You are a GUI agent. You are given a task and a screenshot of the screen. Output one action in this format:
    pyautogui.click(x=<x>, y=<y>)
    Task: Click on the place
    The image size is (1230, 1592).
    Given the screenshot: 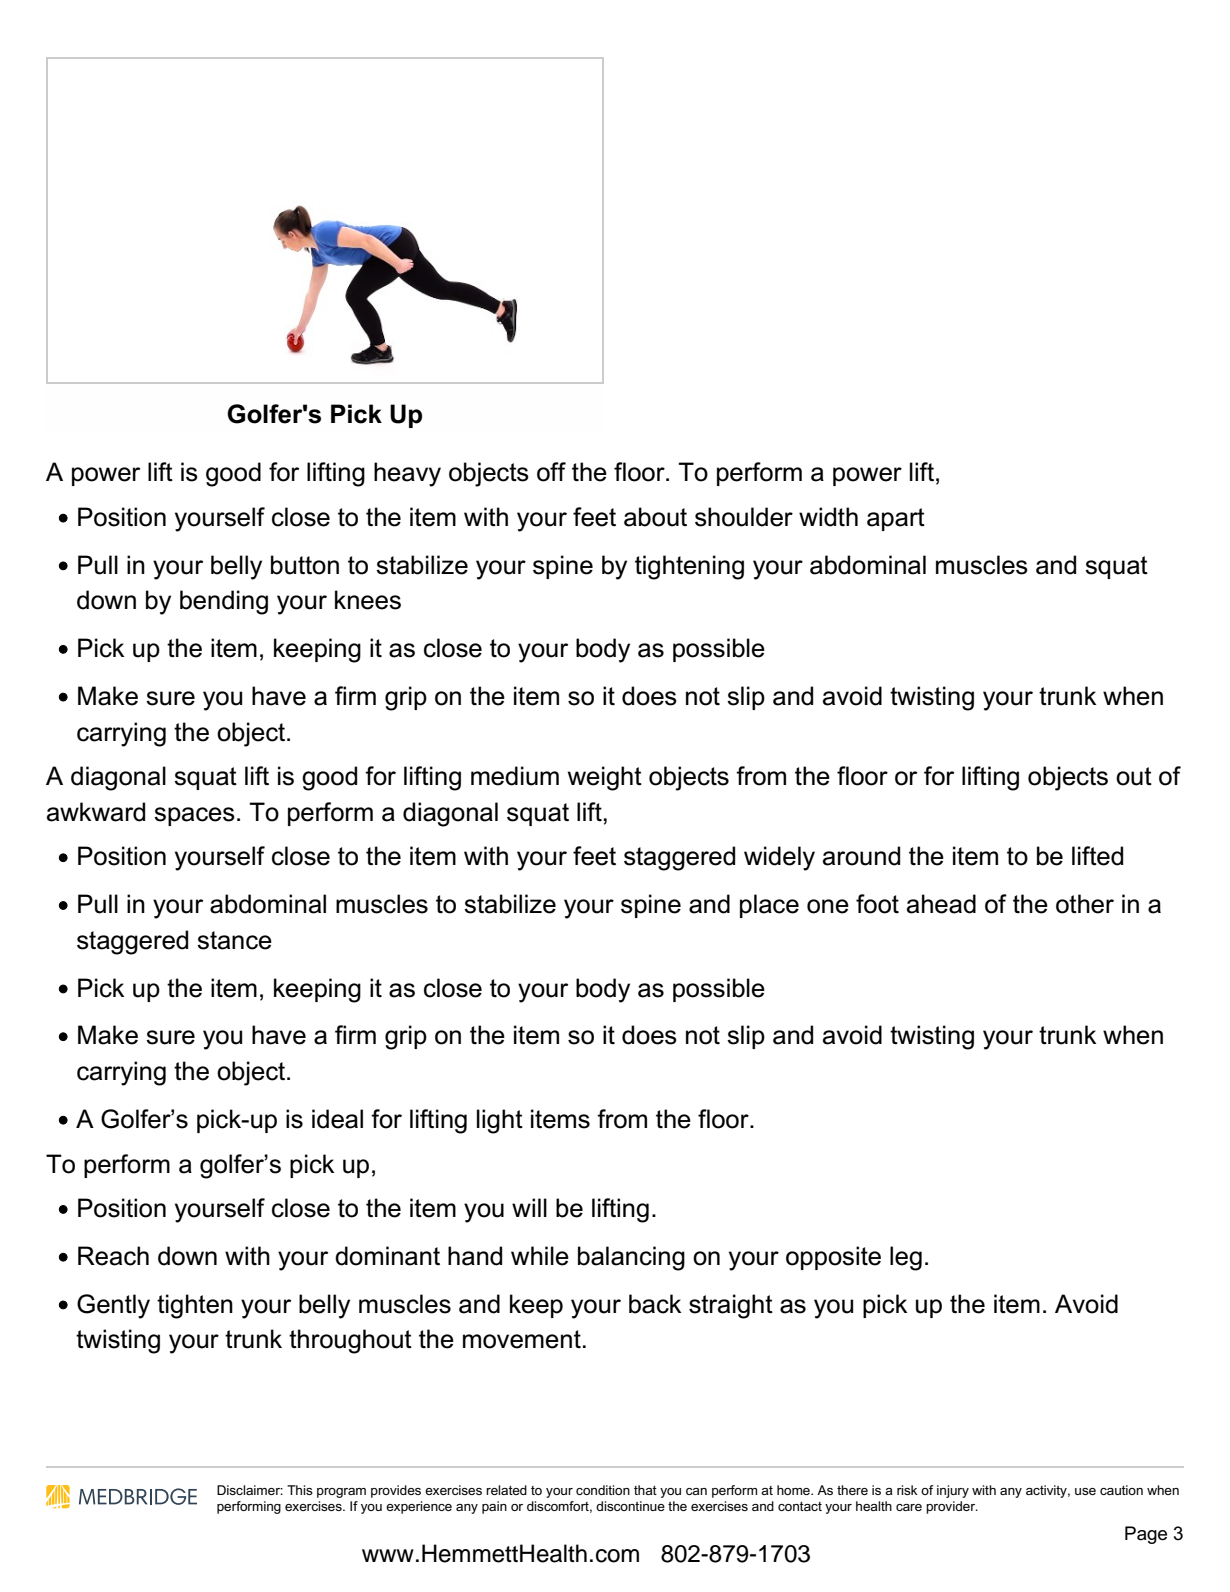 What is the action you would take?
    pyautogui.click(x=769, y=906)
